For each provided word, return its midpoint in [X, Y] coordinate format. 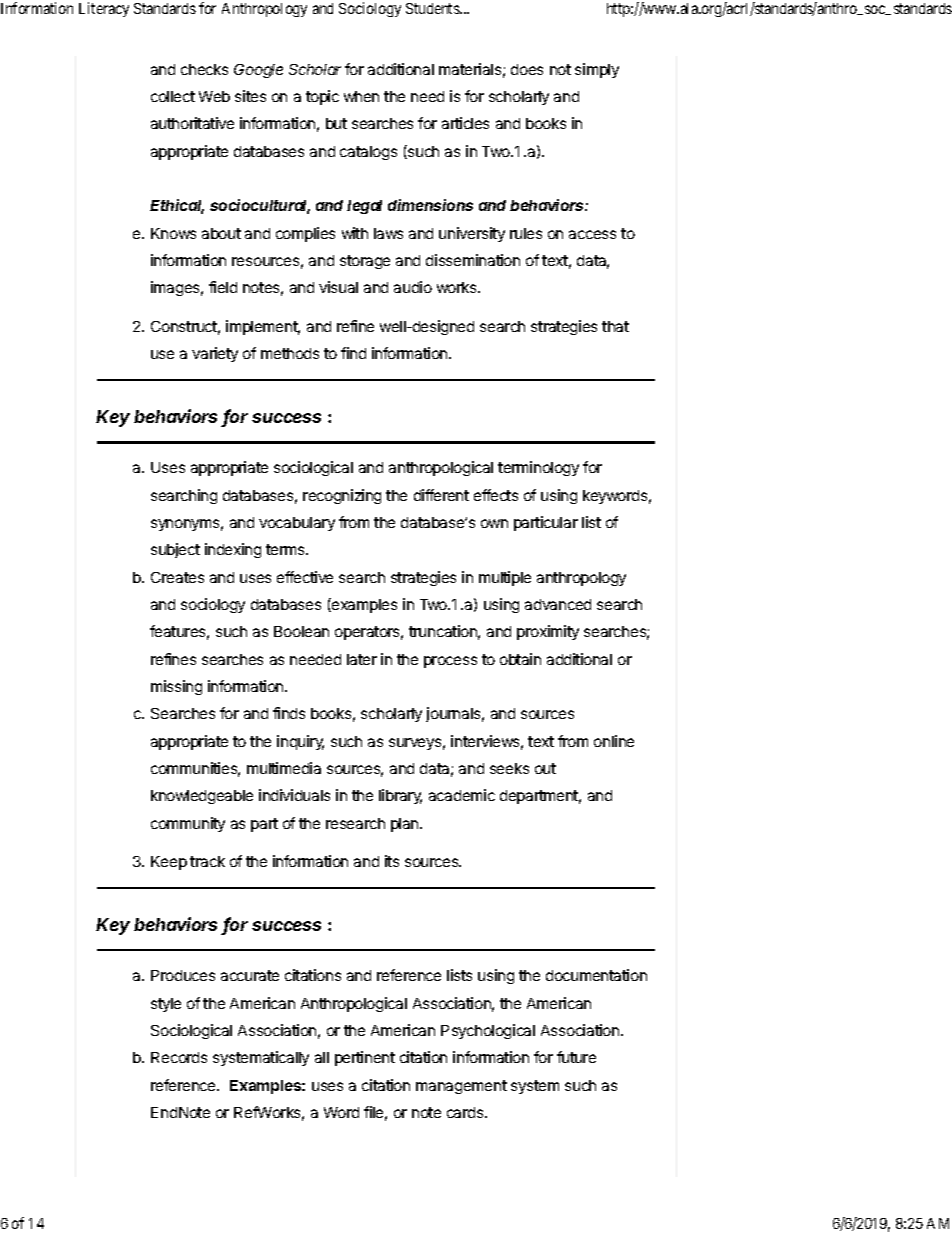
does [527, 69]
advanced [558, 604]
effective [305, 577]
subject [175, 550]
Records [179, 1057]
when [361, 96]
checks [204, 69]
